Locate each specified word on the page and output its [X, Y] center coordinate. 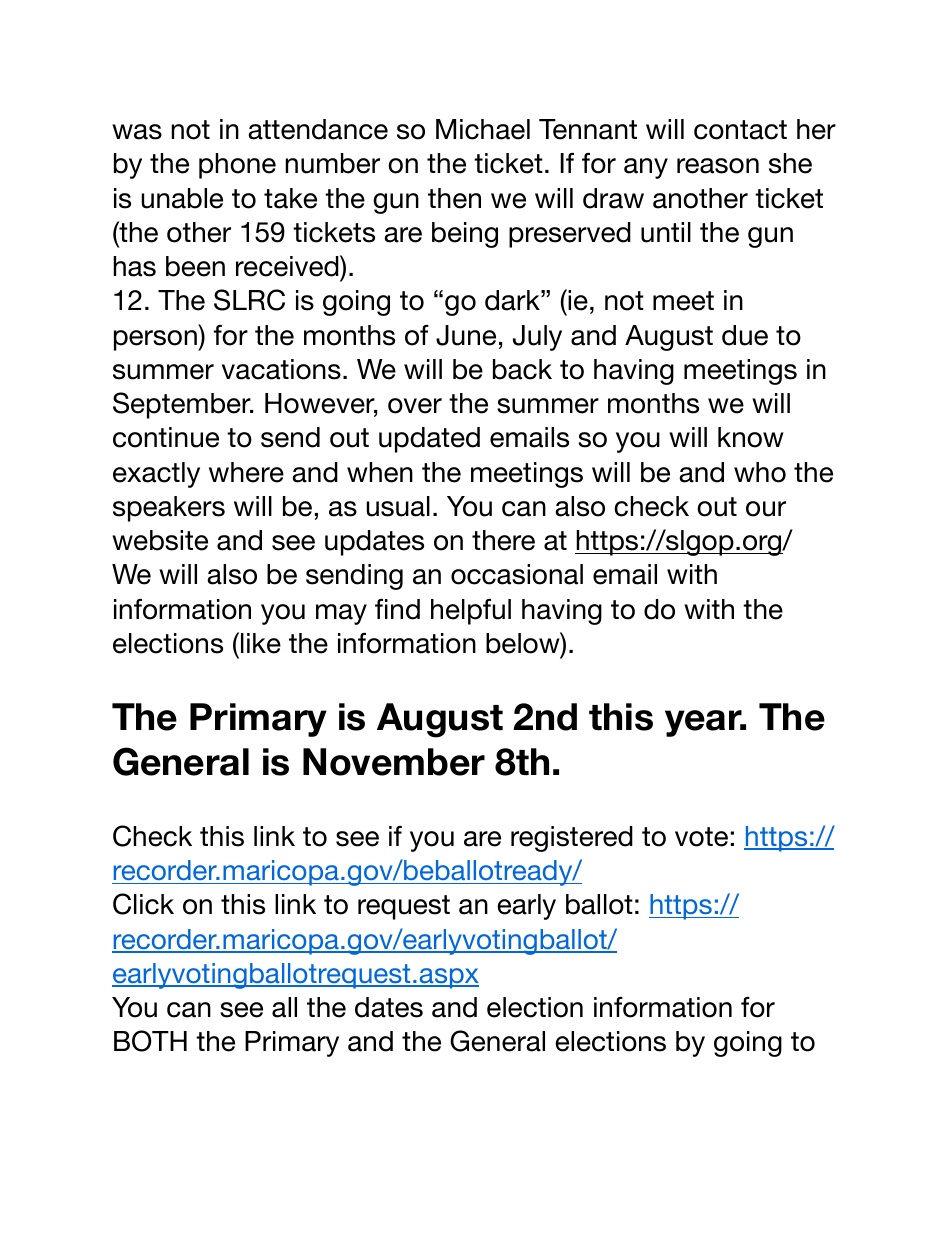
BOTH [150, 1041]
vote [701, 837]
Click [143, 904]
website [160, 540]
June [466, 335]
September [183, 405]
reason [718, 166]
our [766, 509]
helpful [471, 611]
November [394, 762]
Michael [483, 129]
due [745, 335]
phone [237, 166]
